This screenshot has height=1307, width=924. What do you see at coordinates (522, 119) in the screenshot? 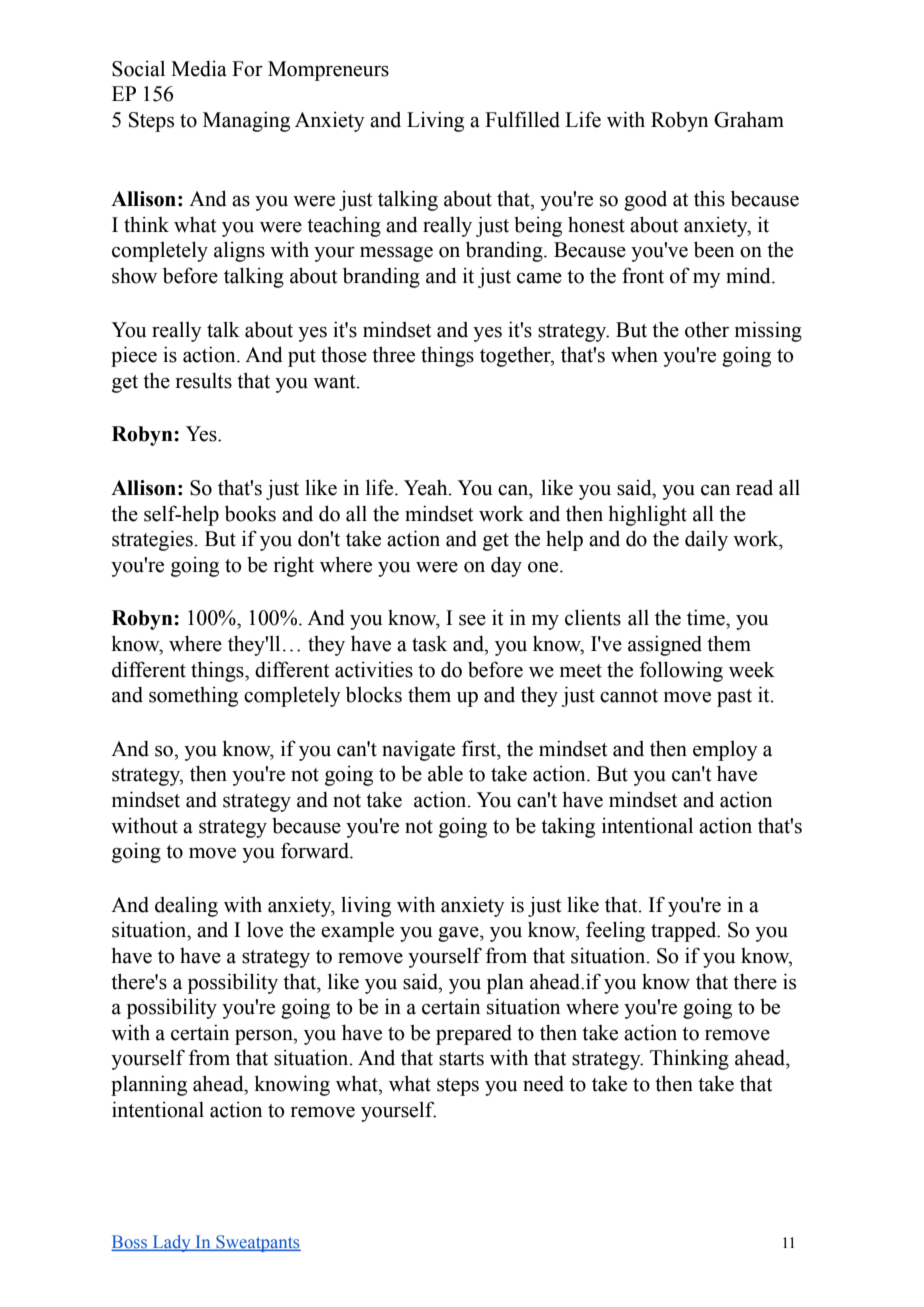
I see `Fulfilled` at bounding box center [522, 119].
